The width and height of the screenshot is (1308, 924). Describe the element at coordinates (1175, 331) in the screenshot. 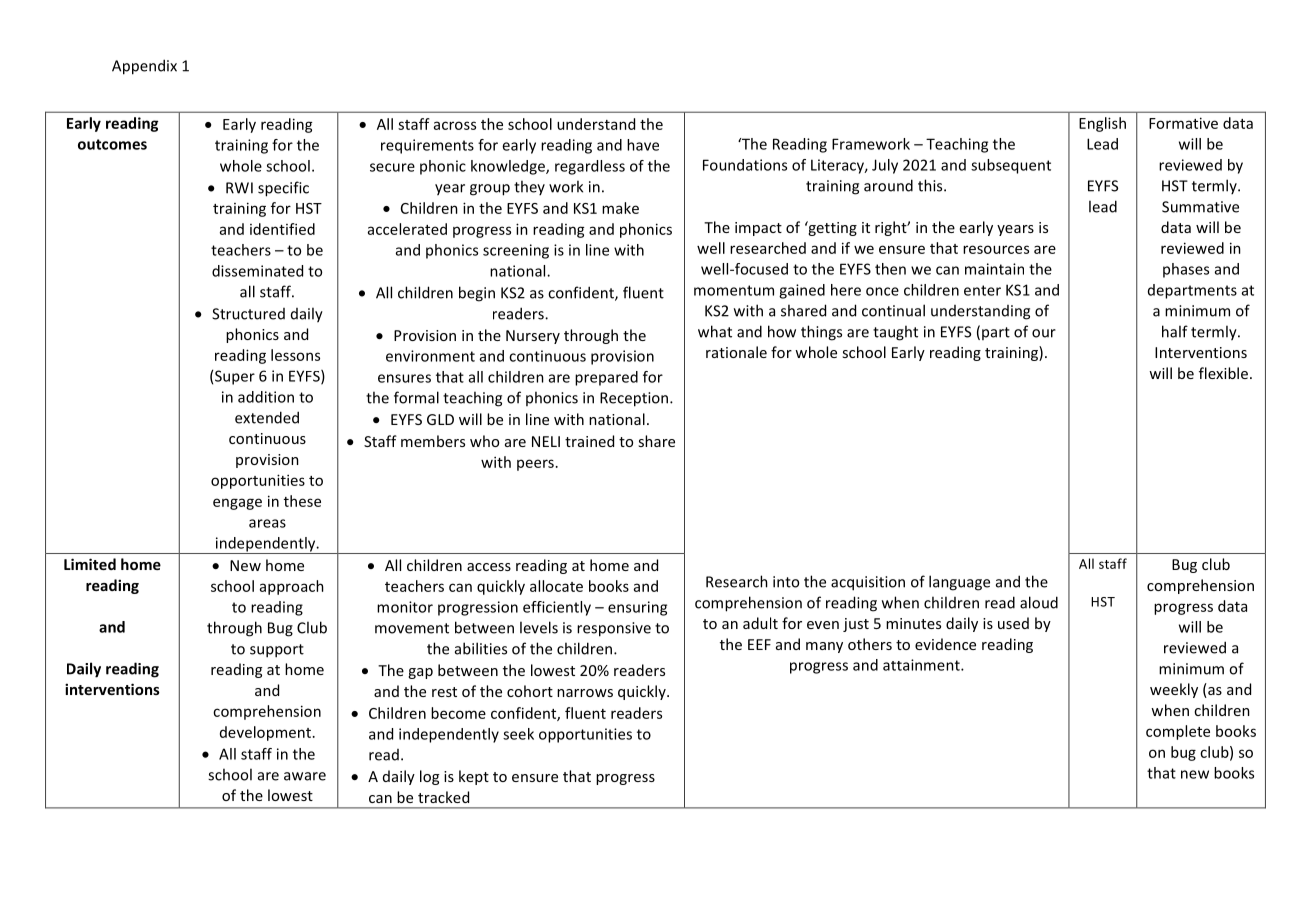

I see `half` at that location.
